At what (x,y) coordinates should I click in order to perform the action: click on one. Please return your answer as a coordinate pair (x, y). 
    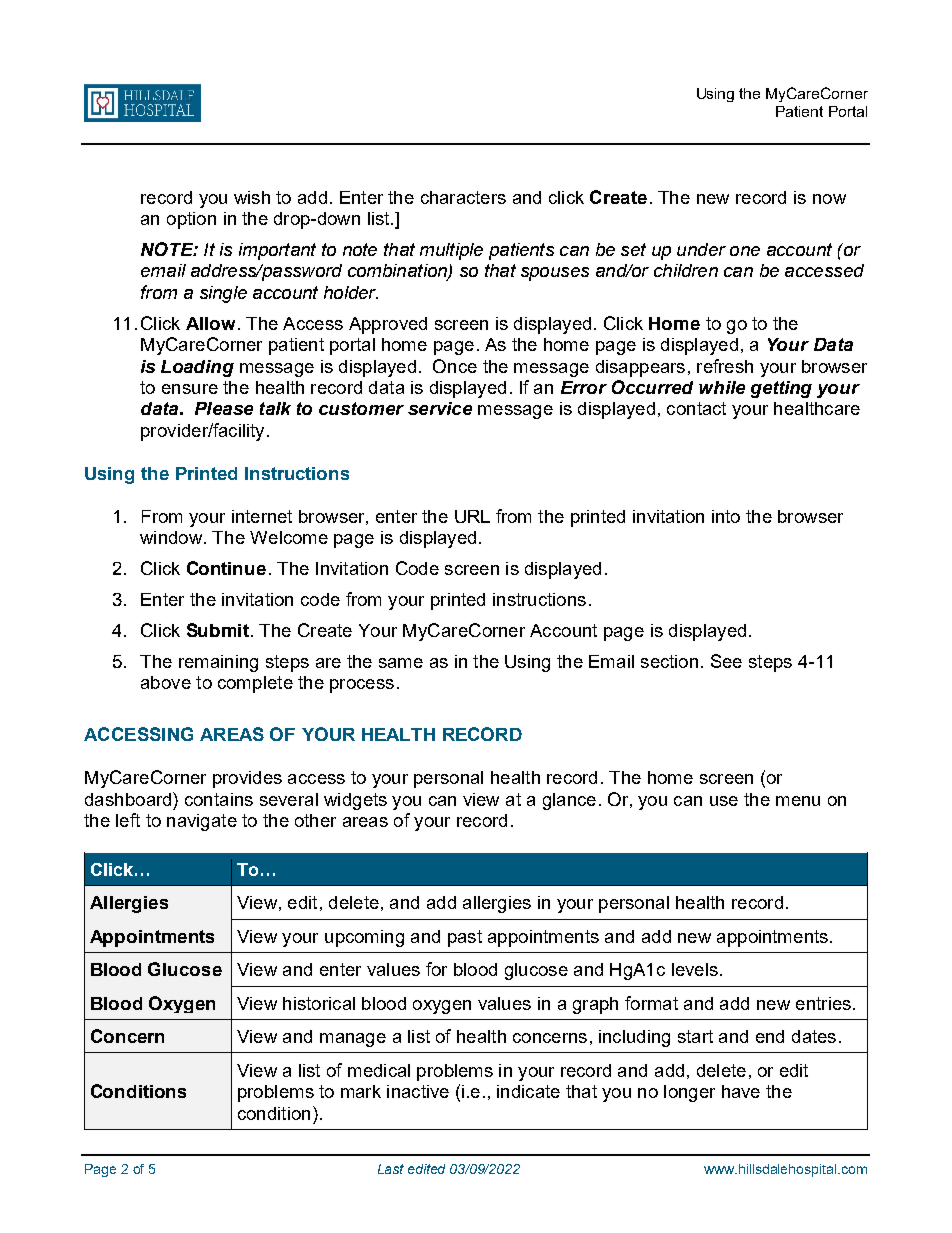
    Looking at the image, I should click on (745, 251).
